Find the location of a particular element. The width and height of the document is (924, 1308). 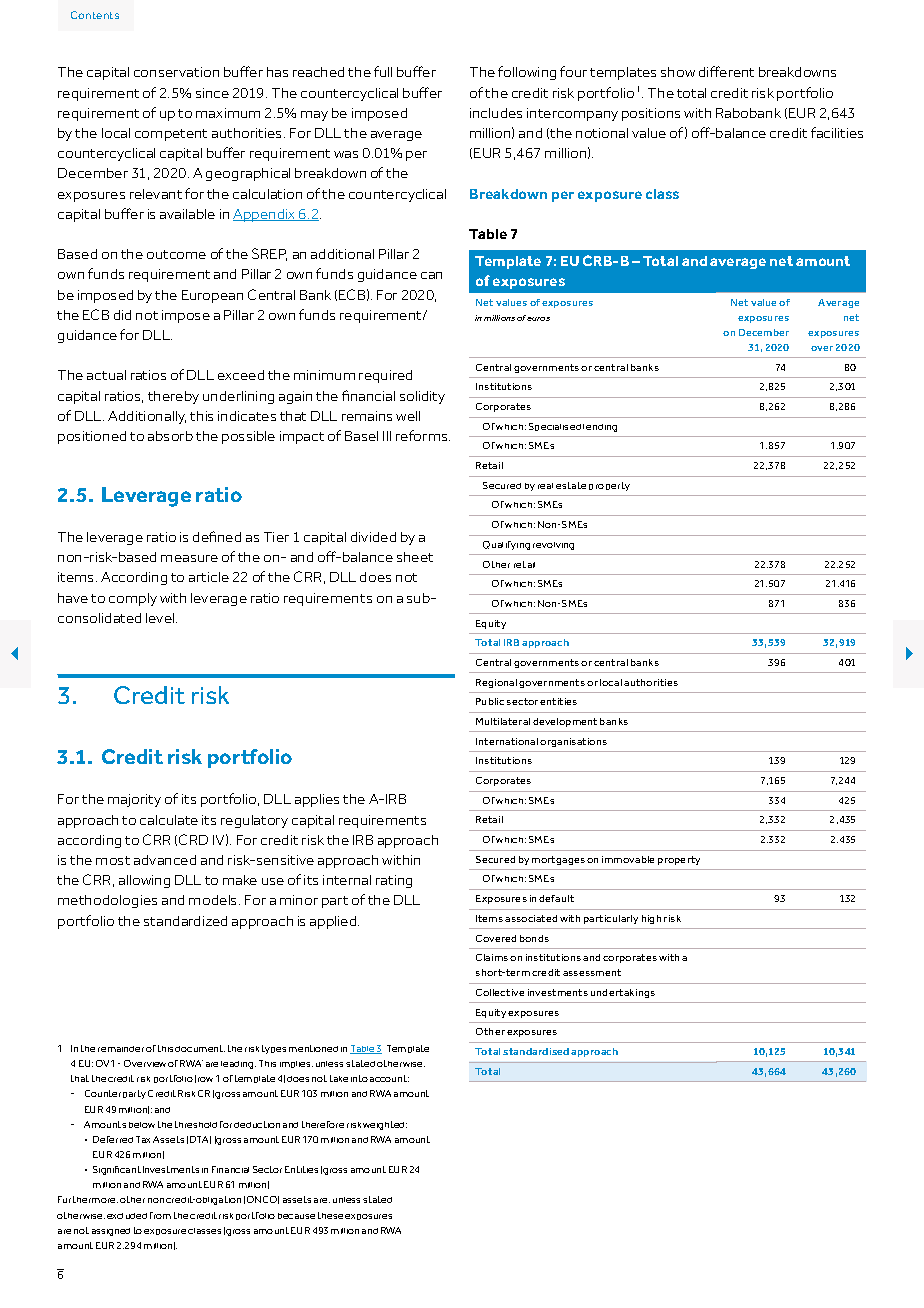

calculate is located at coordinates (169, 820).
